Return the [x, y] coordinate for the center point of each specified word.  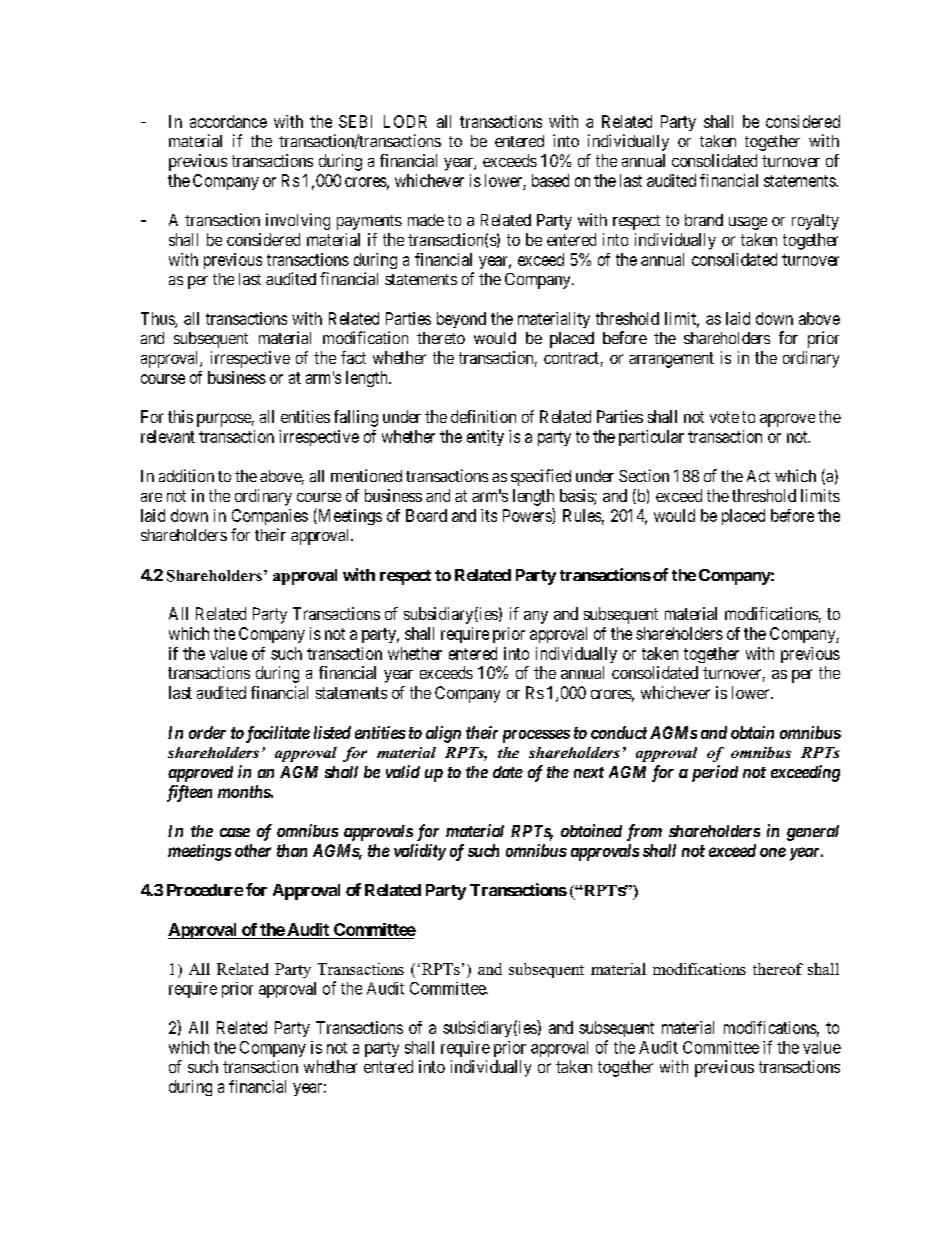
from [644, 832]
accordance [228, 121]
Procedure [205, 890]
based [550, 180]
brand [704, 220]
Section [644, 475]
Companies [270, 517]
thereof [778, 969]
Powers [528, 516]
